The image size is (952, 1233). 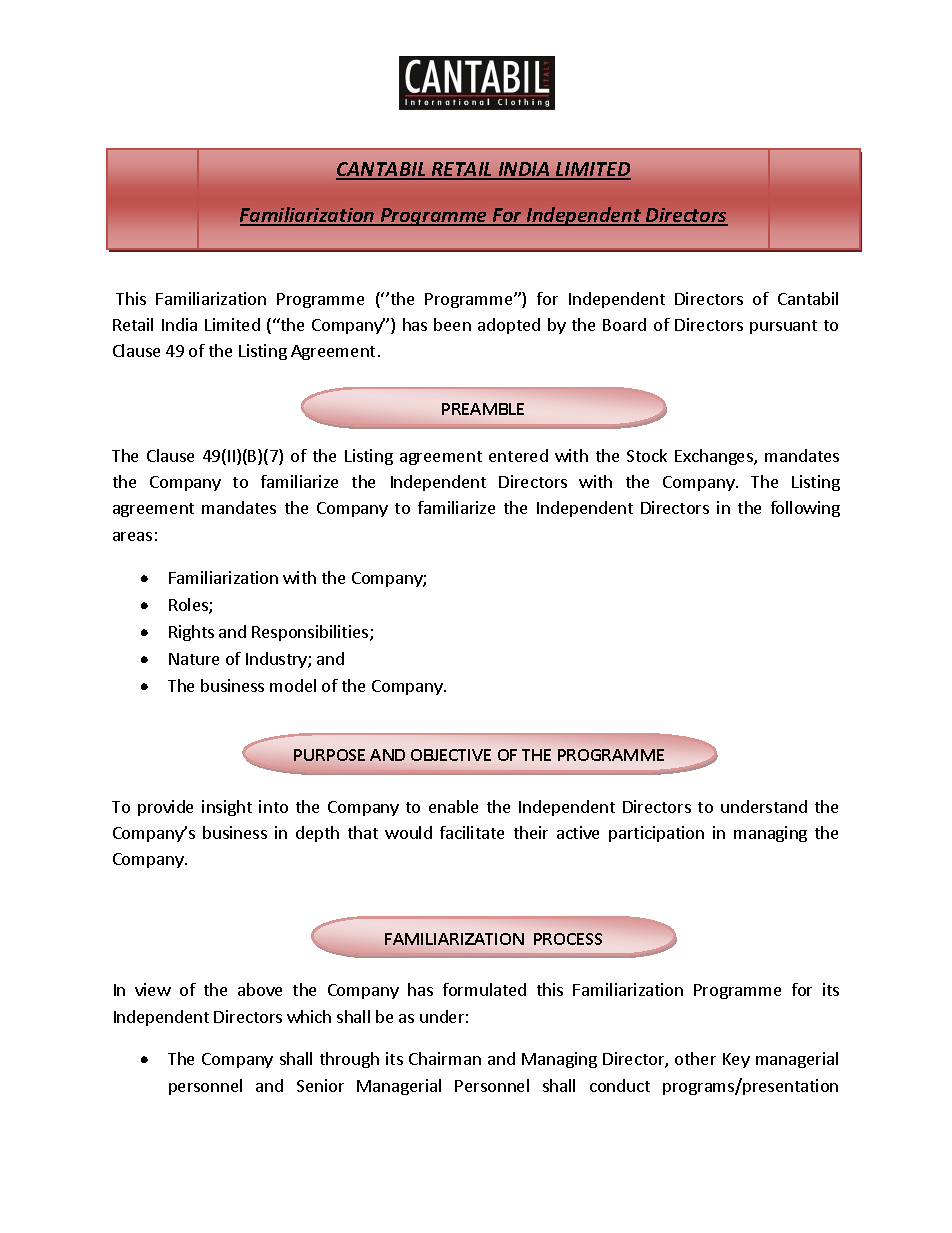 I want to click on Key, so click(x=736, y=1060).
